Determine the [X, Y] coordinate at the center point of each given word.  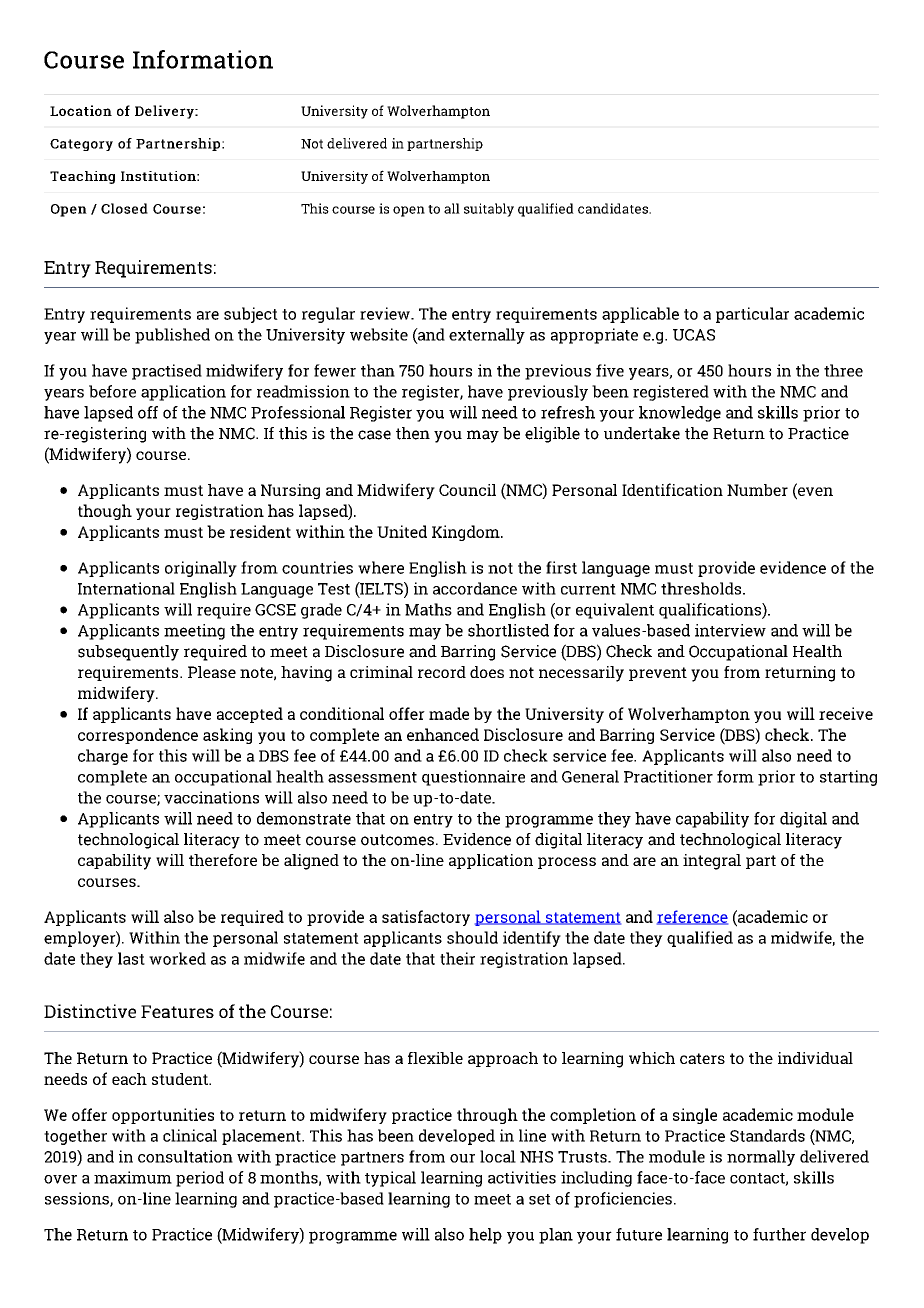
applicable [640, 315]
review [386, 313]
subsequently [128, 653]
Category [81, 145]
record [442, 672]
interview [730, 630]
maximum [133, 1177]
